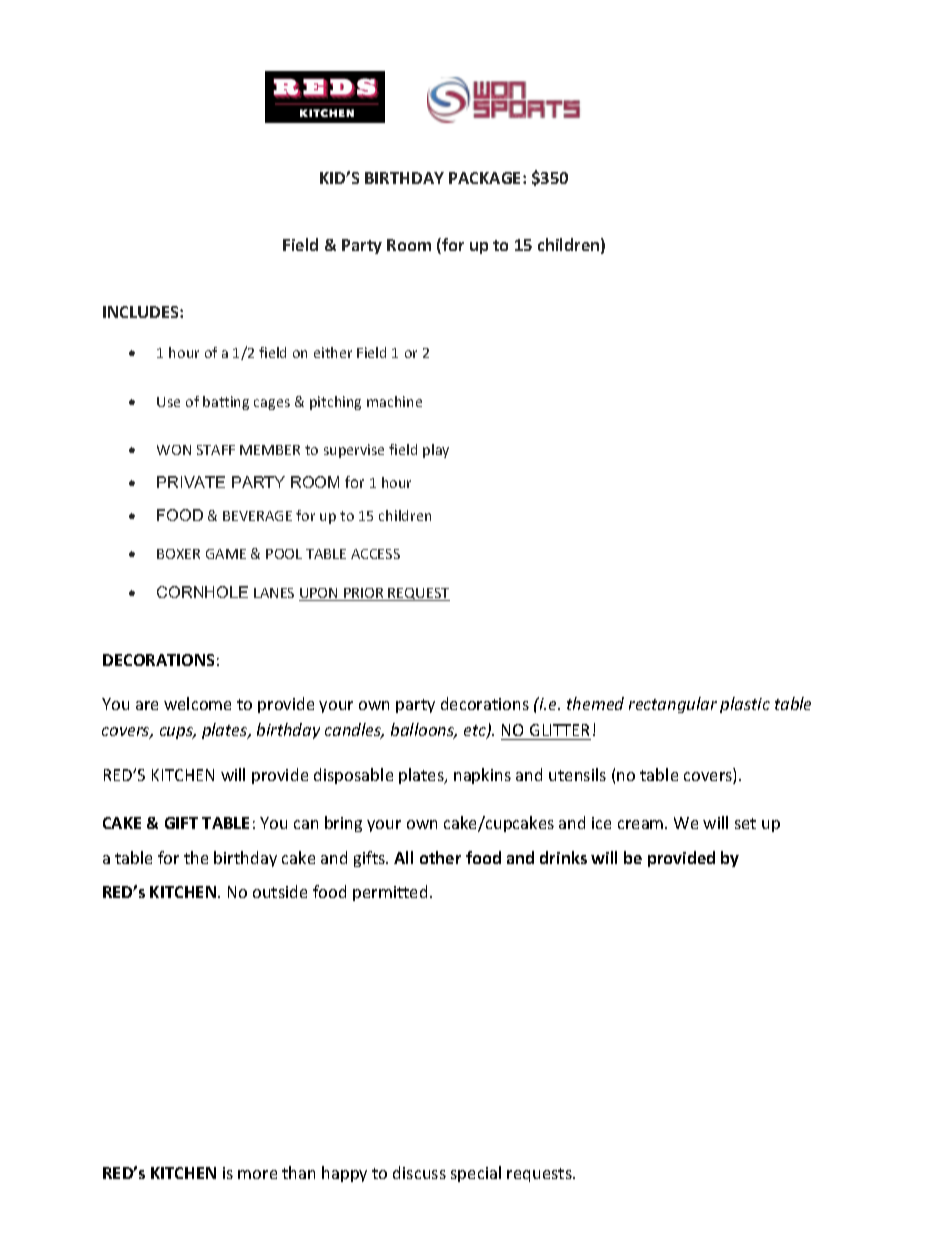 The height and width of the image is (1233, 952). I want to click on special, so click(476, 1174).
